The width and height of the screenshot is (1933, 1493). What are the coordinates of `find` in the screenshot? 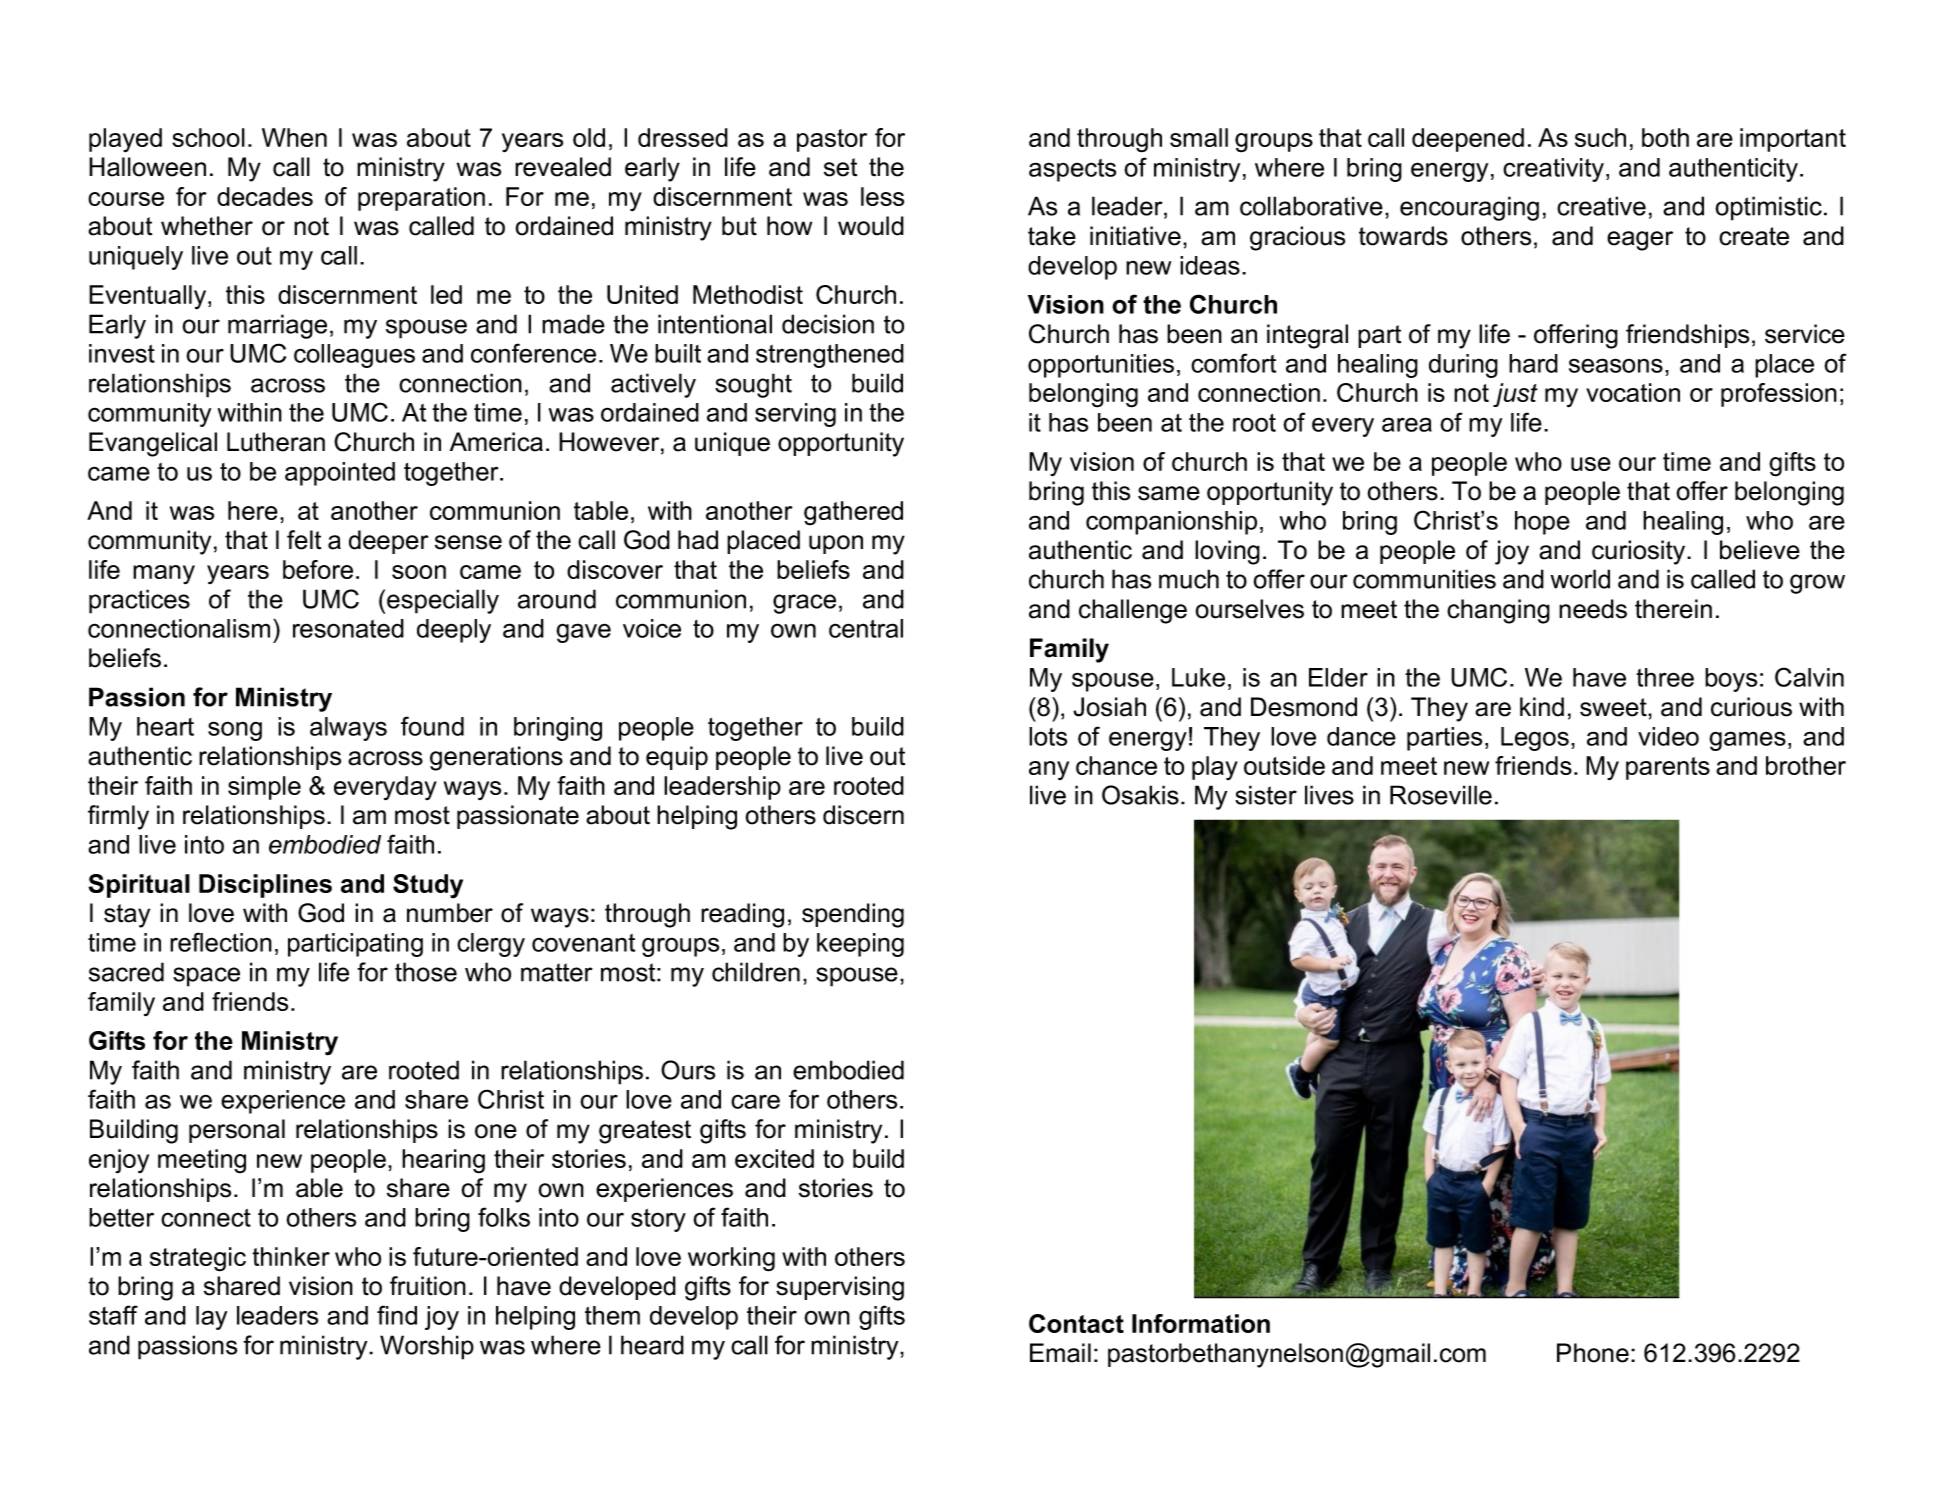 It's located at (397, 1315).
